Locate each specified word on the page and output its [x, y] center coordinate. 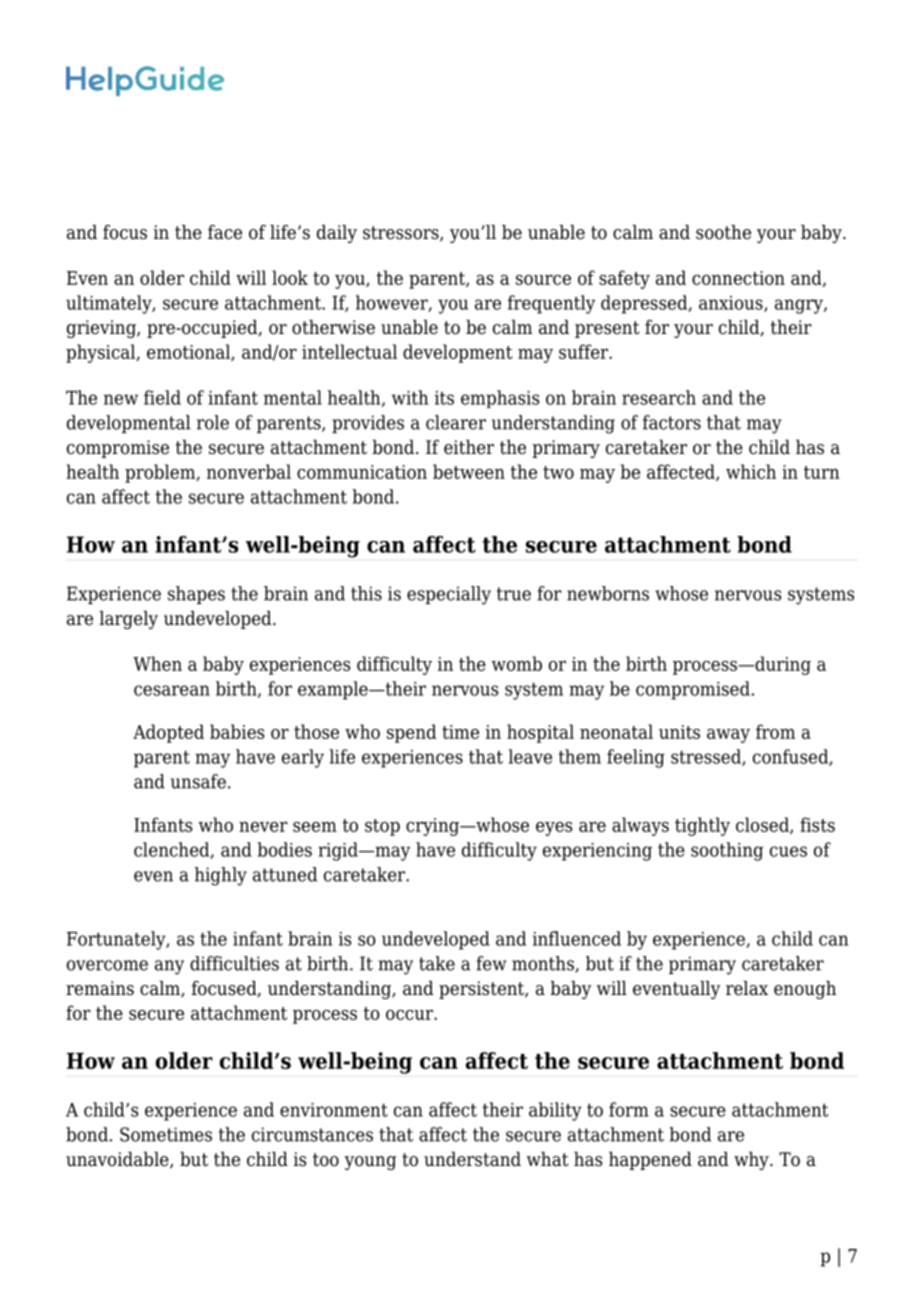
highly [221, 876]
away [728, 736]
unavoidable [118, 1160]
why [752, 1161]
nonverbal [249, 471]
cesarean [172, 690]
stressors [402, 234]
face [225, 232]
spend [411, 733]
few [491, 963]
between [469, 471]
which [751, 471]
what [548, 1159]
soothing [727, 851]
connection [738, 278]
